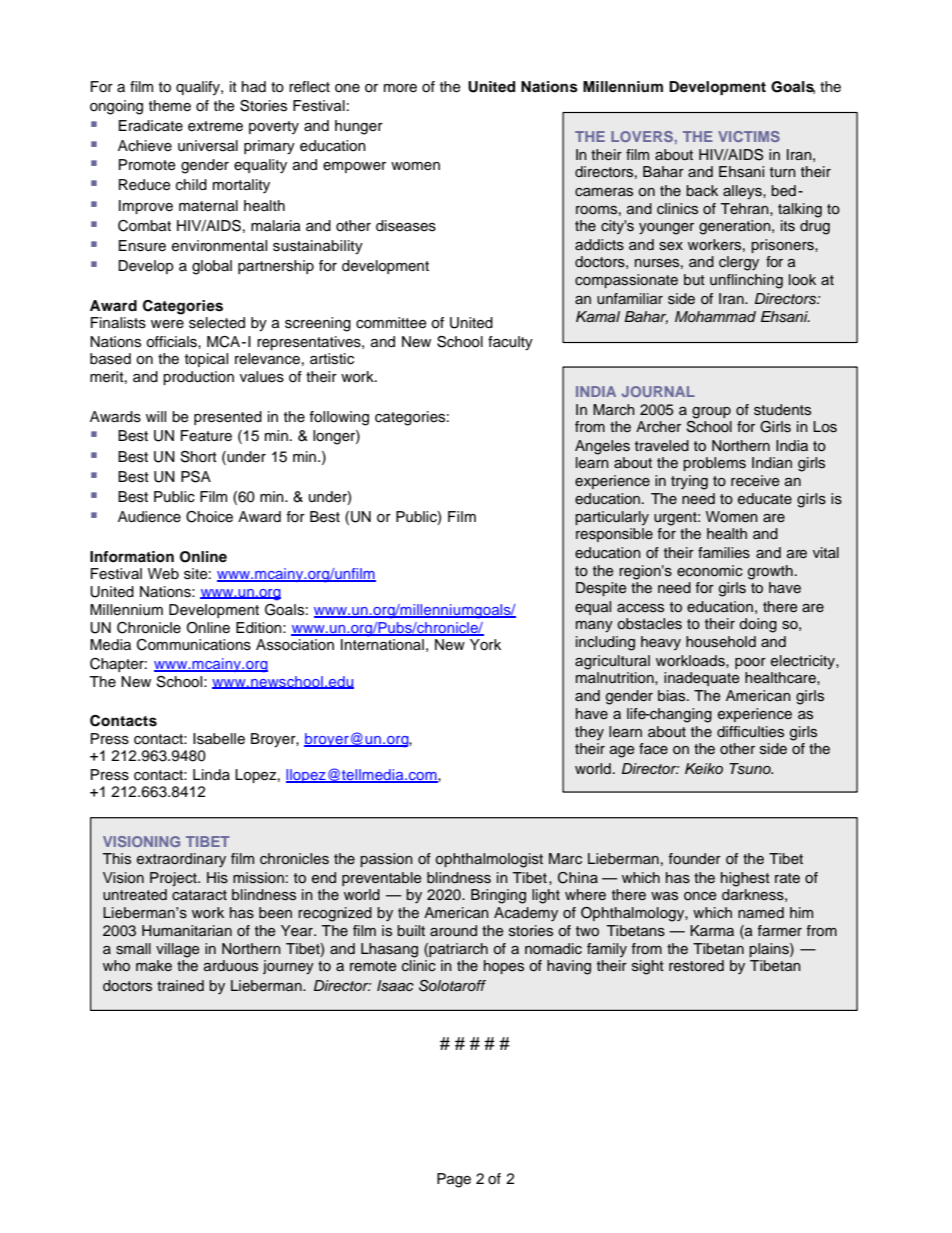  I want to click on VICTIMS, so click(749, 136).
